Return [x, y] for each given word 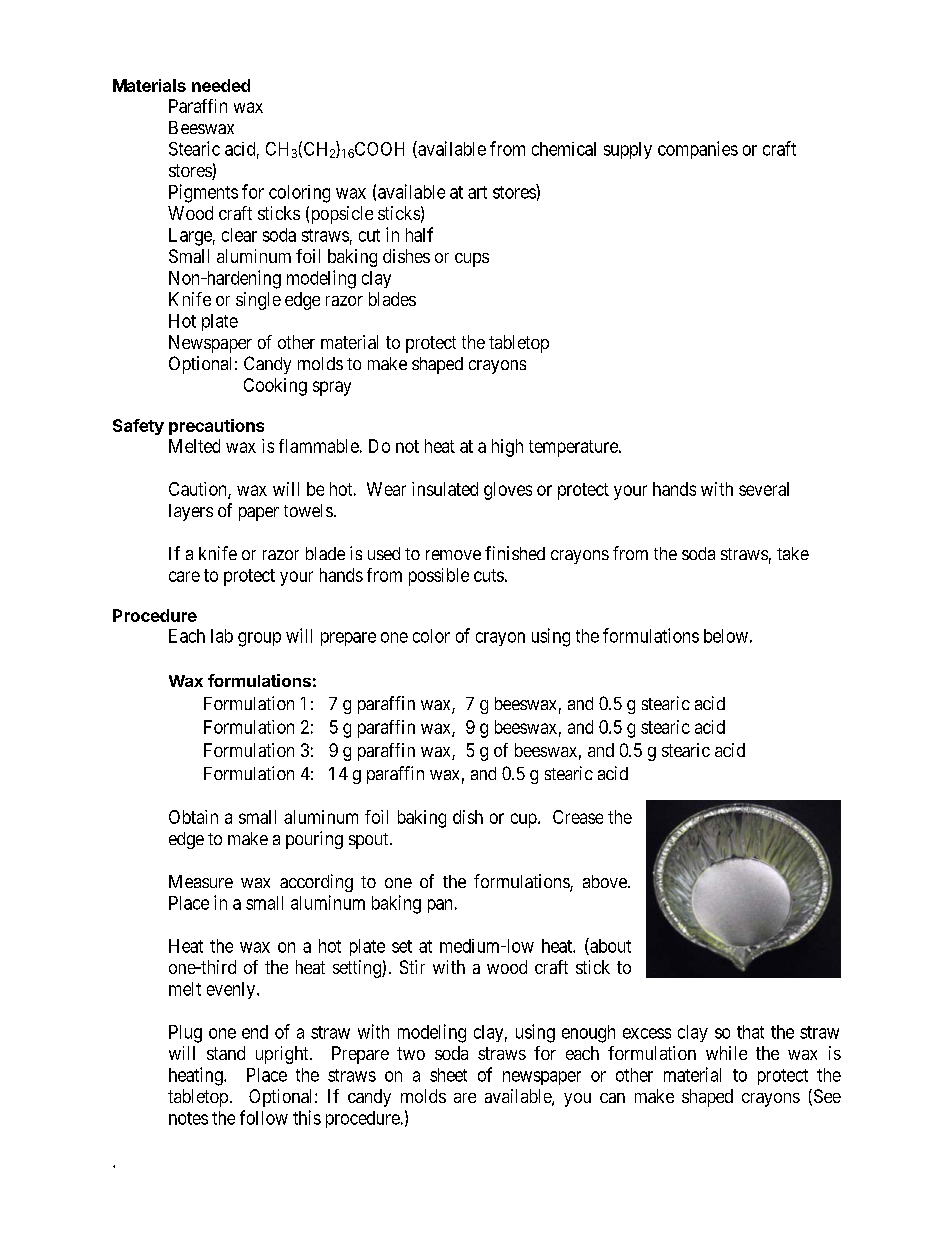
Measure [201, 881]
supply [628, 150]
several [764, 489]
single [258, 301]
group [259, 639]
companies [698, 150]
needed [221, 85]
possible [439, 577]
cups [472, 260]
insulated [445, 489]
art [477, 192]
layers [191, 512]
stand [226, 1053]
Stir [412, 967]
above [606, 881]
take [793, 553]
